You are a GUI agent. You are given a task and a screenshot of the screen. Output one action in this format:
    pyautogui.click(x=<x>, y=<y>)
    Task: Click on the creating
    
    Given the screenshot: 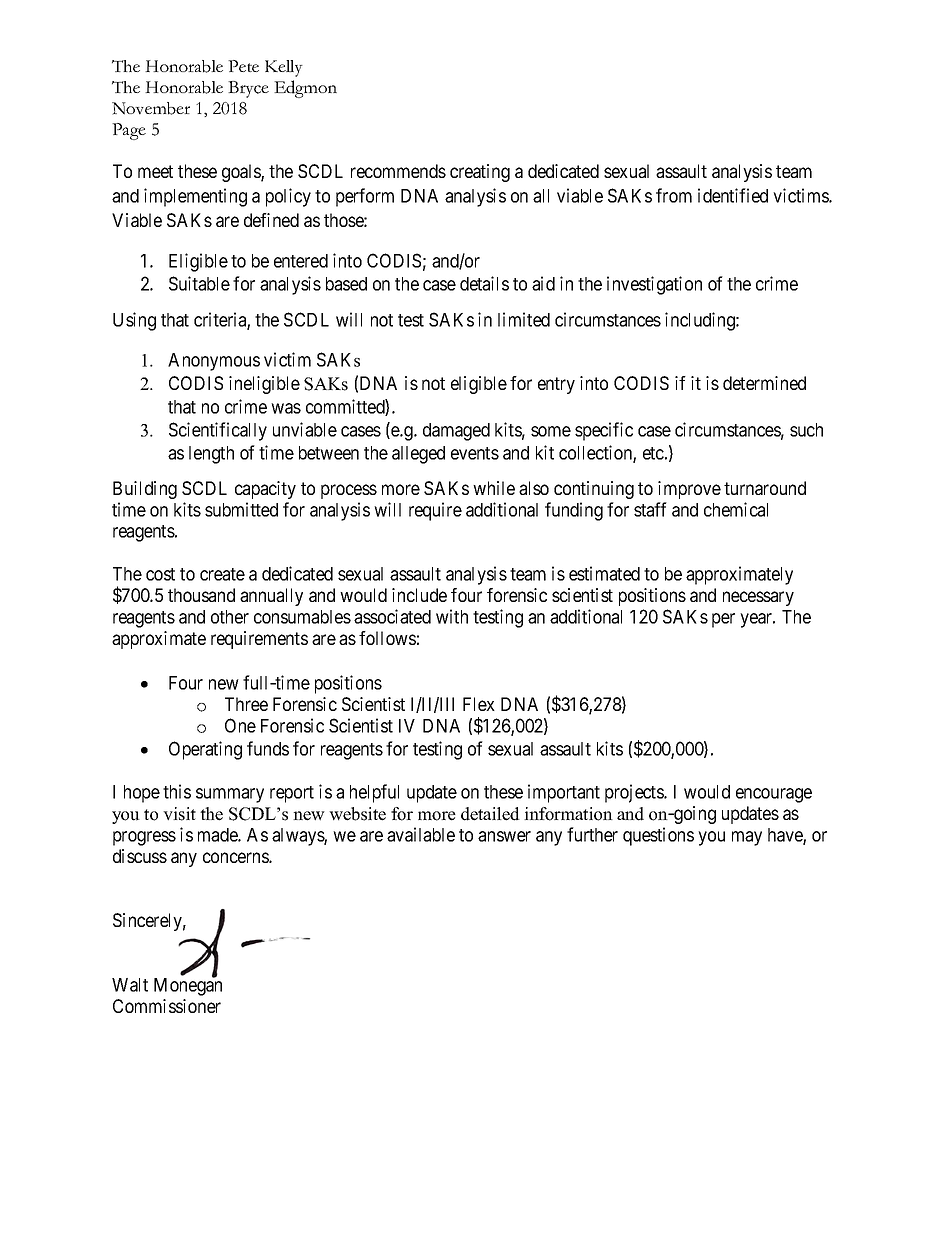 What is the action you would take?
    pyautogui.click(x=480, y=173)
